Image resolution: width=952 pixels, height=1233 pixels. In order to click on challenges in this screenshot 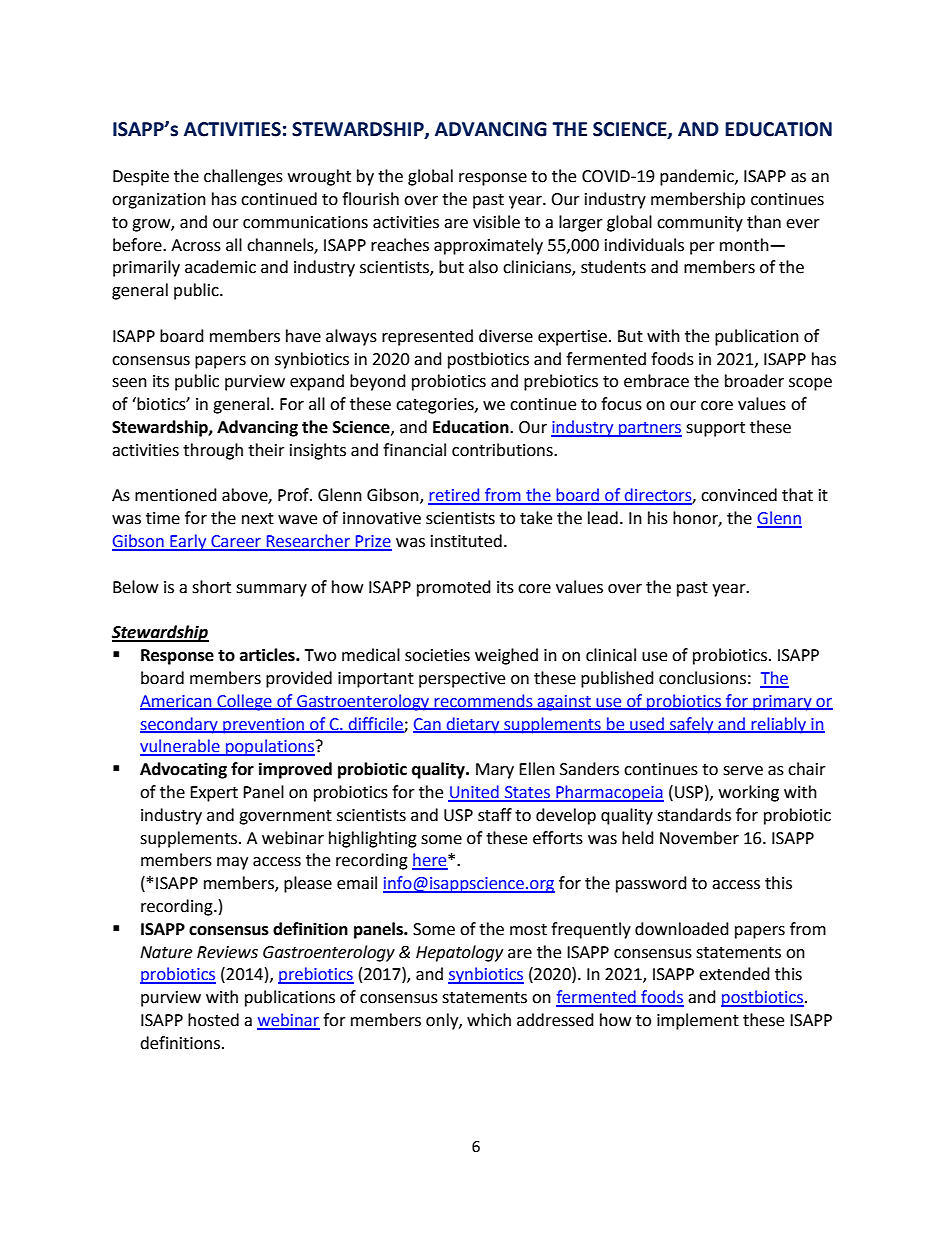, I will do `click(243, 177)`.
